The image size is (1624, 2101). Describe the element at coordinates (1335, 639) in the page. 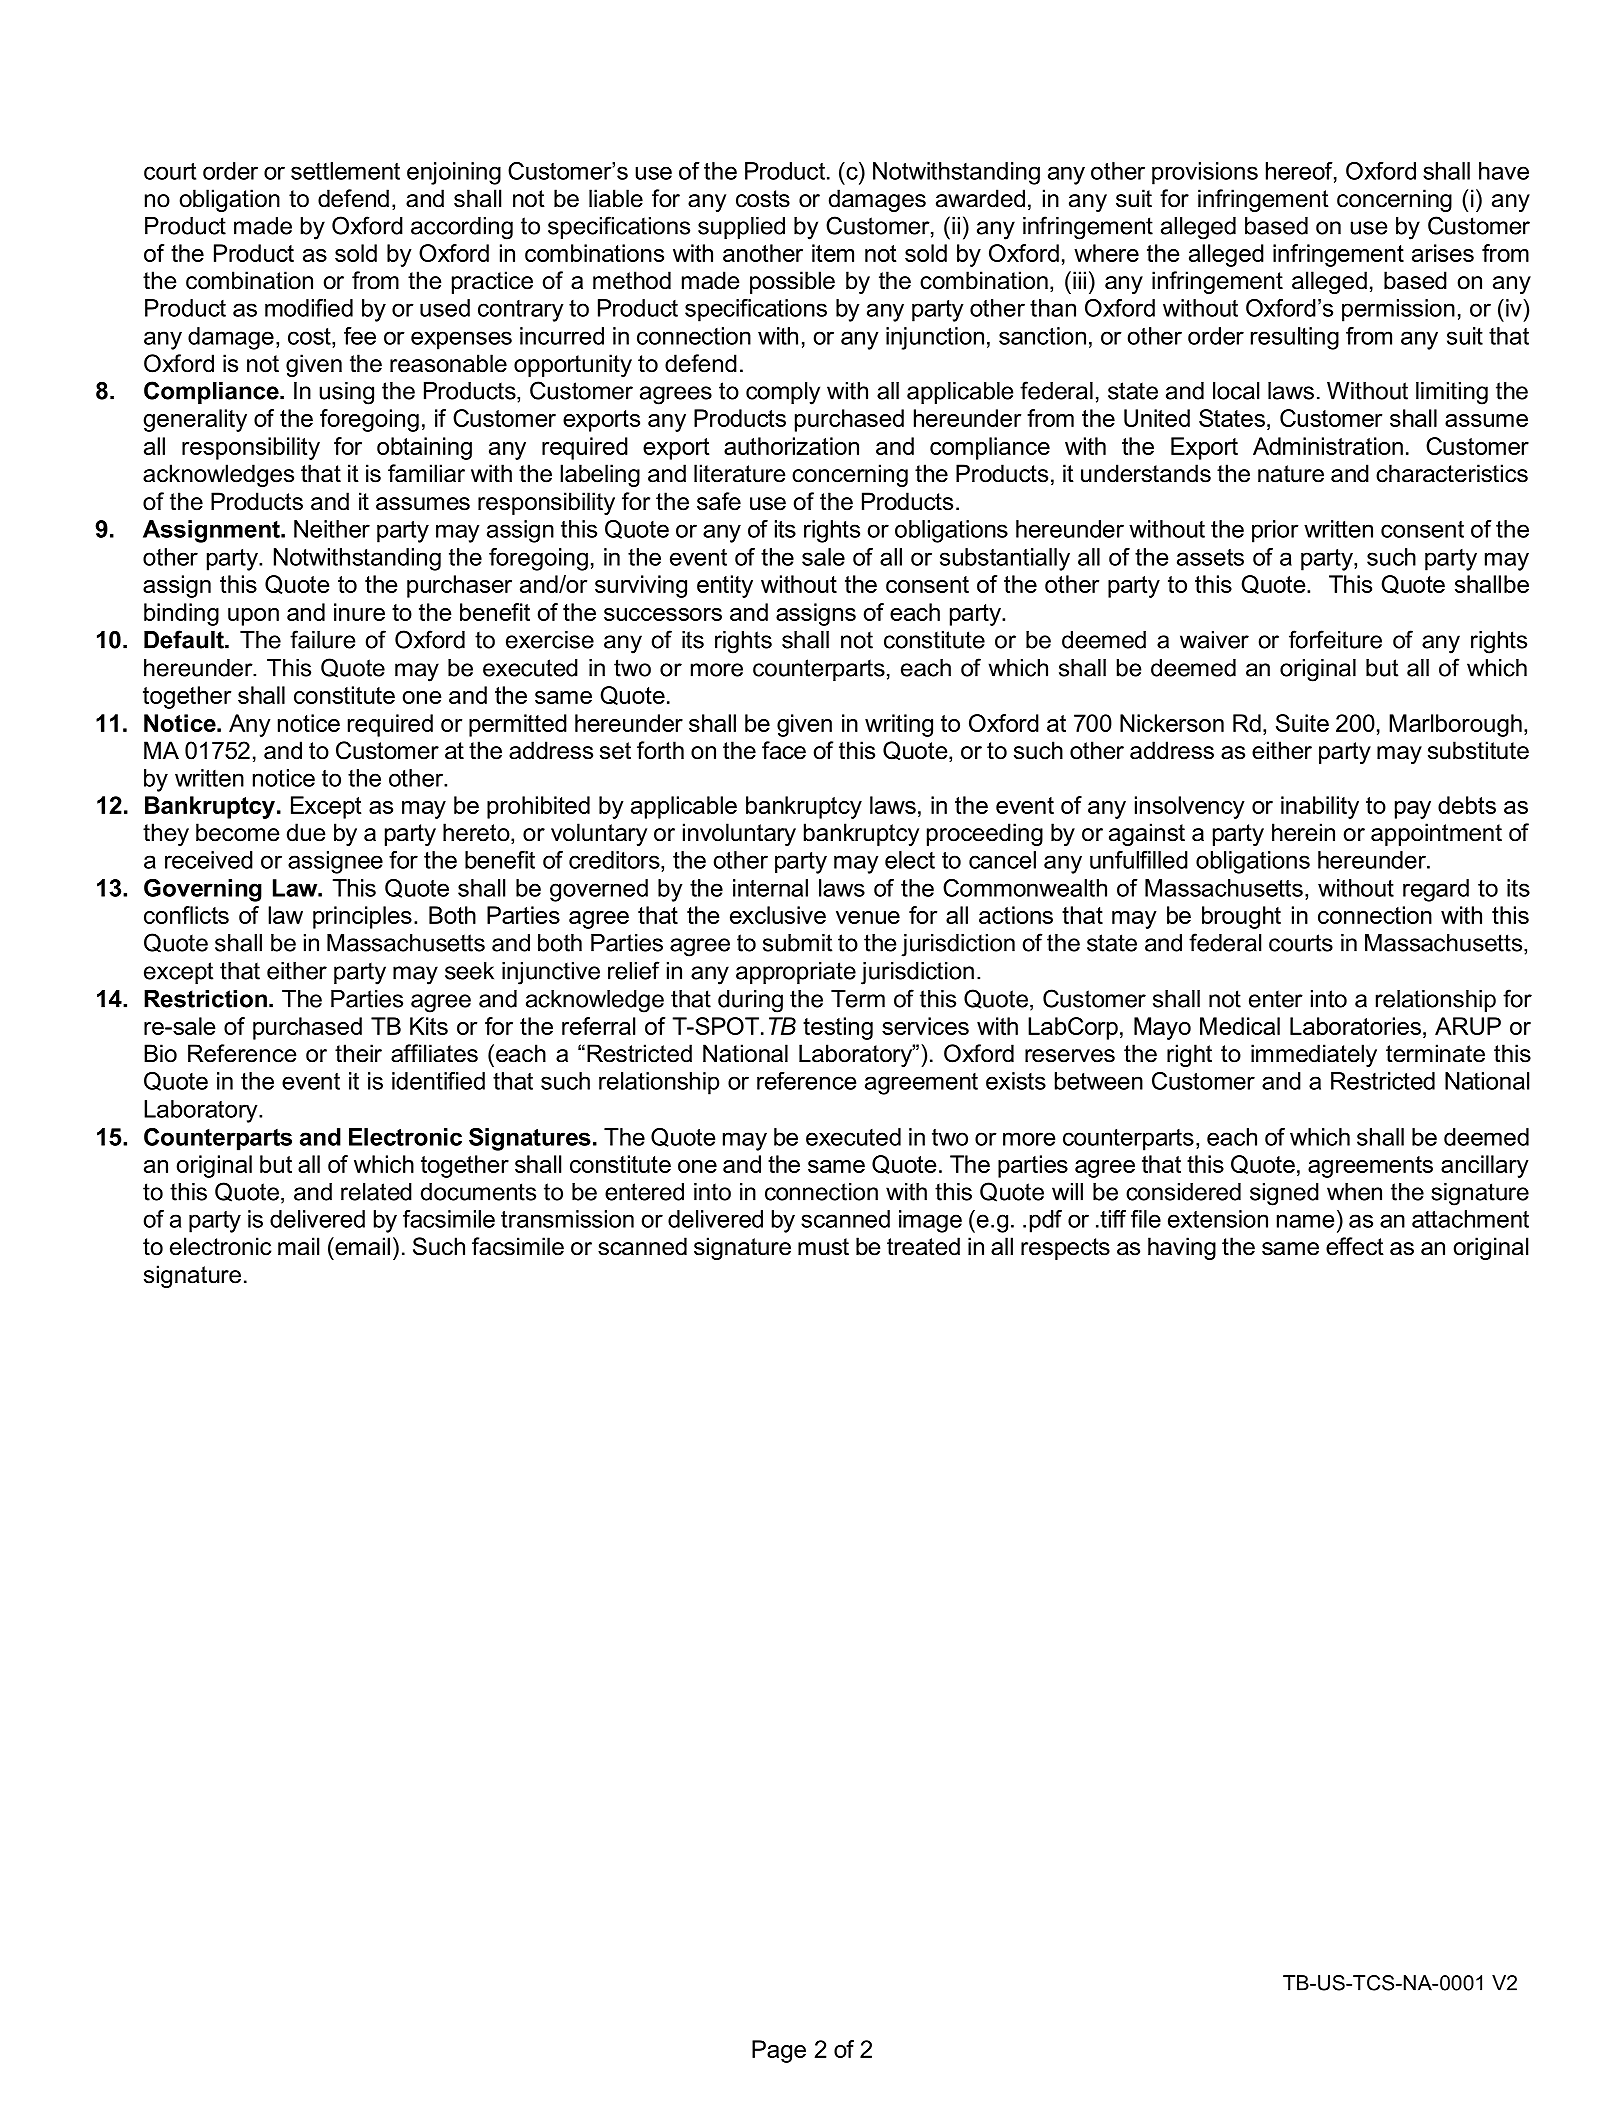

I see `forfeiture` at that location.
